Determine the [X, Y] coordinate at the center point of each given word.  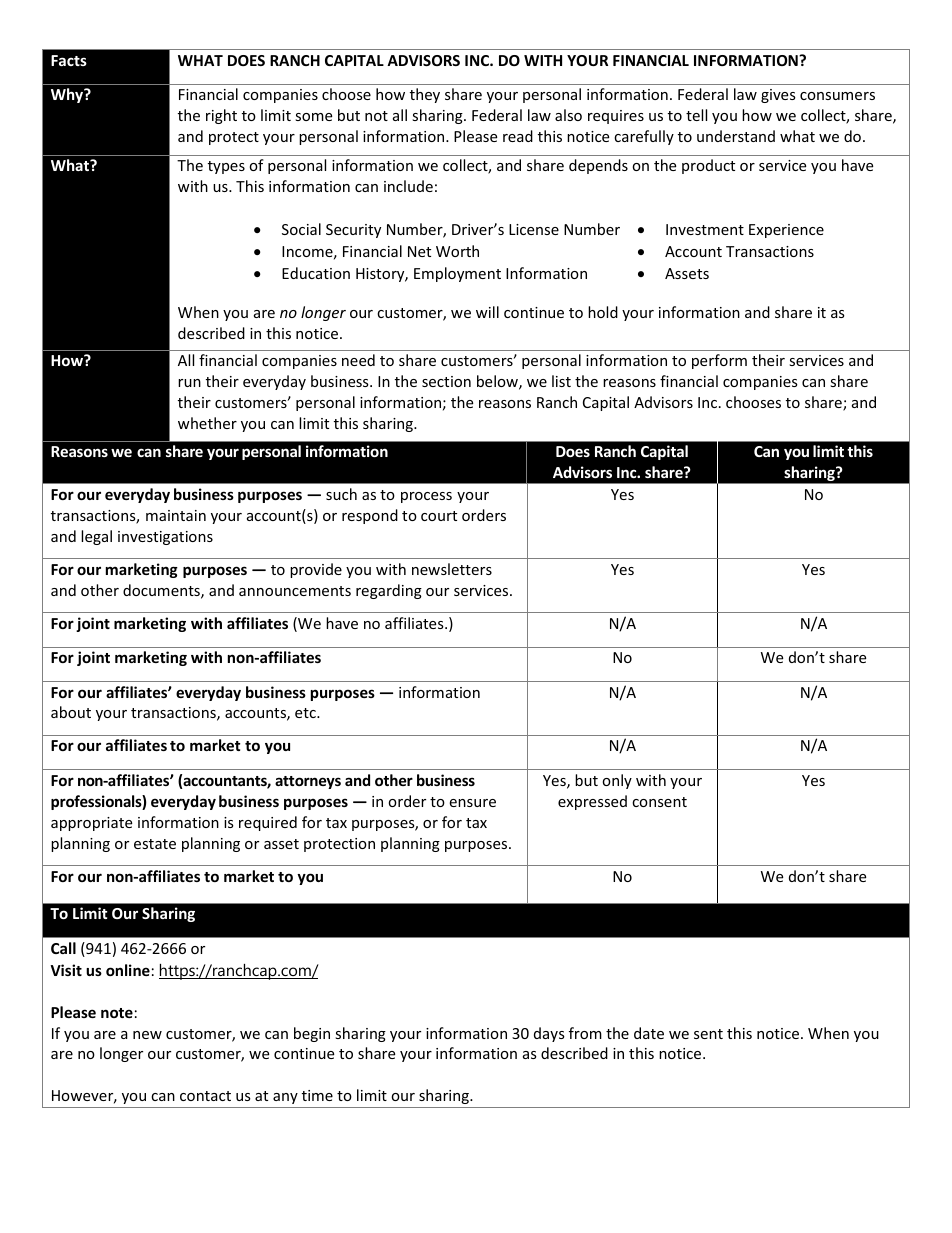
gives [778, 96]
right [221, 116]
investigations [165, 538]
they [425, 95]
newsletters [452, 569]
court [439, 516]
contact [205, 1096]
